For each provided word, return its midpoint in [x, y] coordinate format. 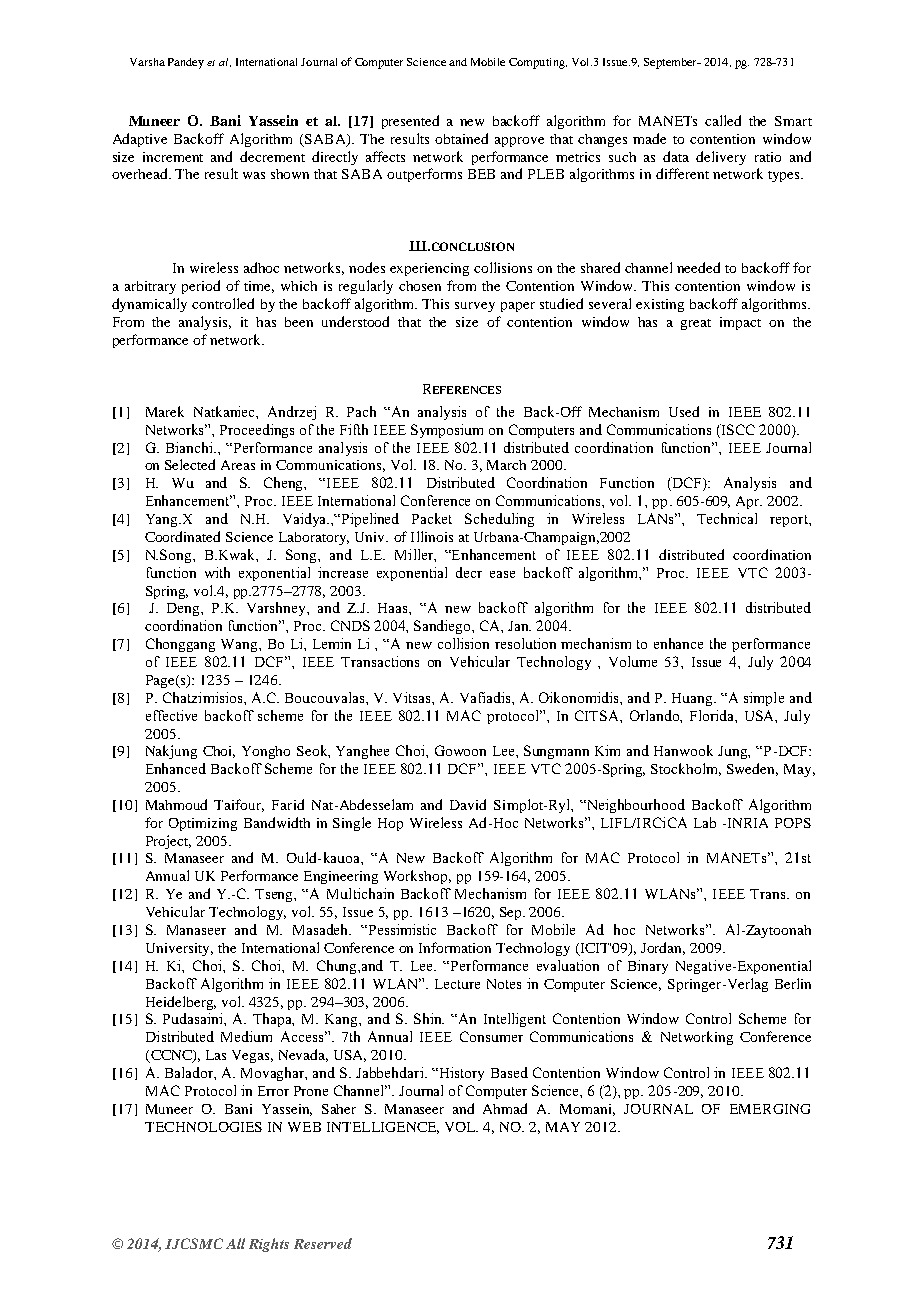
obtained [461, 138]
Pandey [186, 63]
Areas [238, 465]
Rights [269, 1245]
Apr [749, 502]
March [506, 465]
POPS [793, 823]
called [723, 120]
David [468, 804]
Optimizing [203, 824]
